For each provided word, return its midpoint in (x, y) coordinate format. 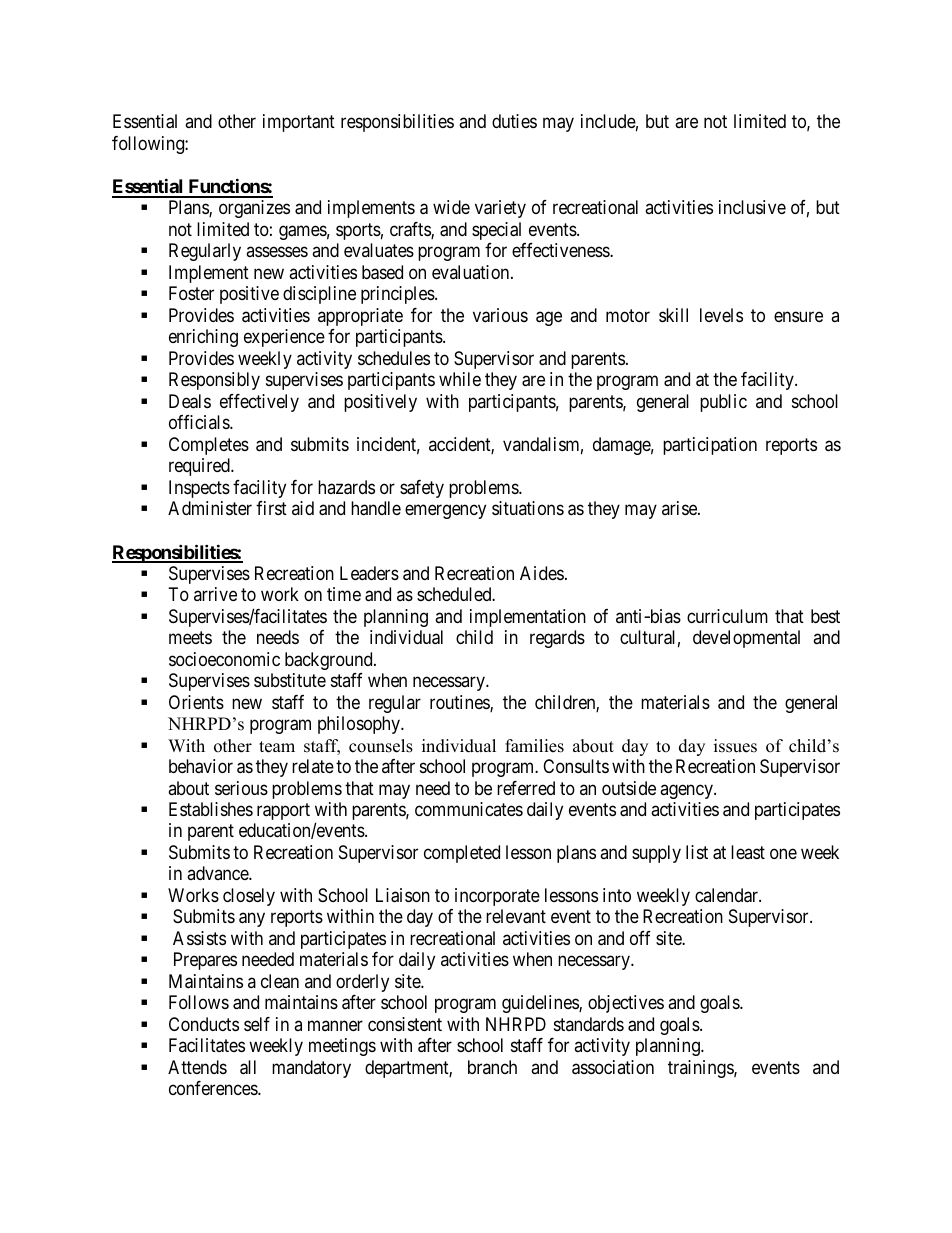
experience (284, 338)
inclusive (752, 207)
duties (514, 121)
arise (680, 508)
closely (249, 897)
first (271, 508)
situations (528, 508)
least (748, 852)
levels (721, 315)
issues (735, 746)
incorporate (497, 897)
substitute (290, 680)
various (500, 315)
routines (460, 703)
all (248, 1067)
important (299, 123)
